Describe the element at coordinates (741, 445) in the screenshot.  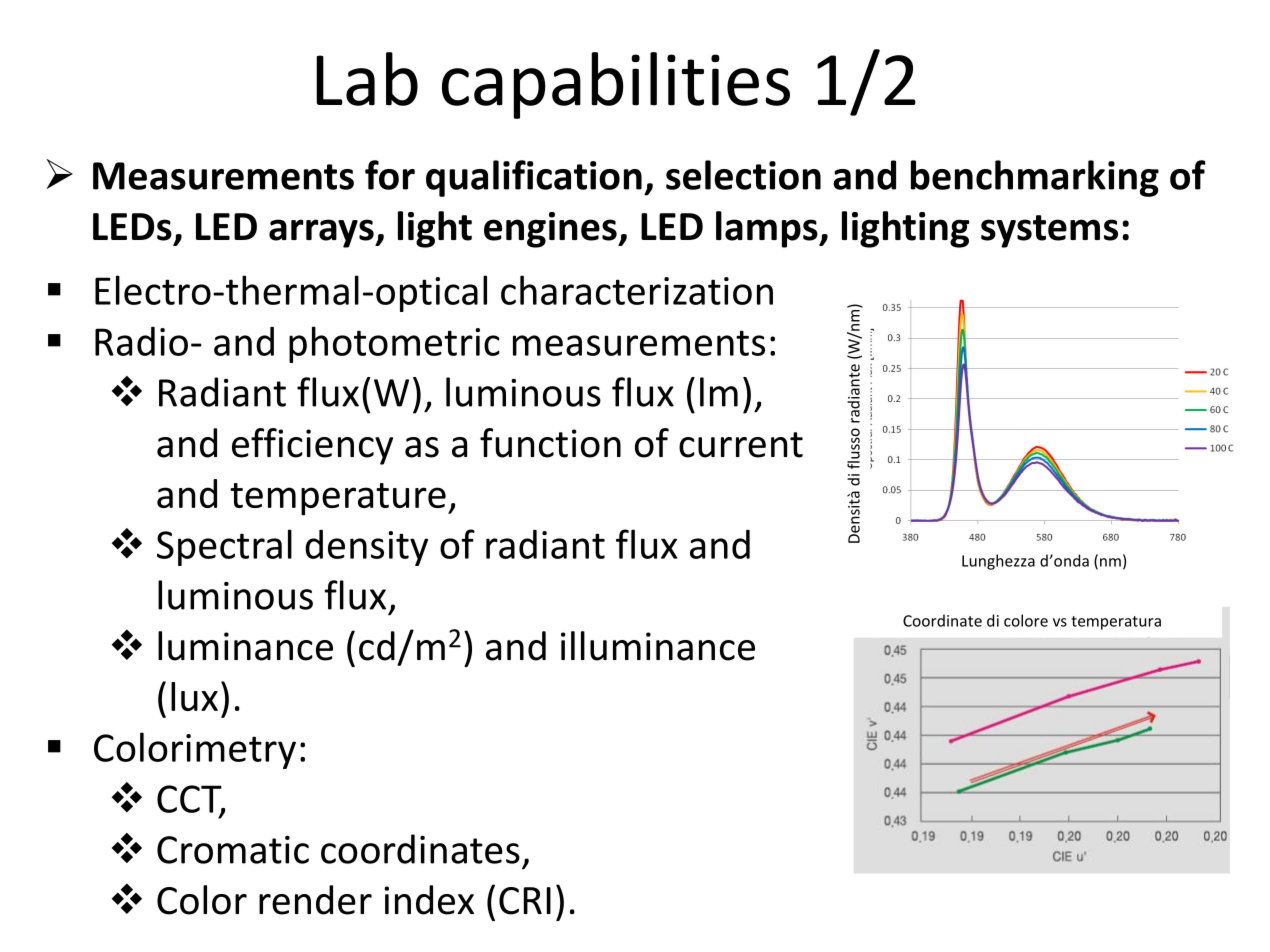
I see `current` at that location.
